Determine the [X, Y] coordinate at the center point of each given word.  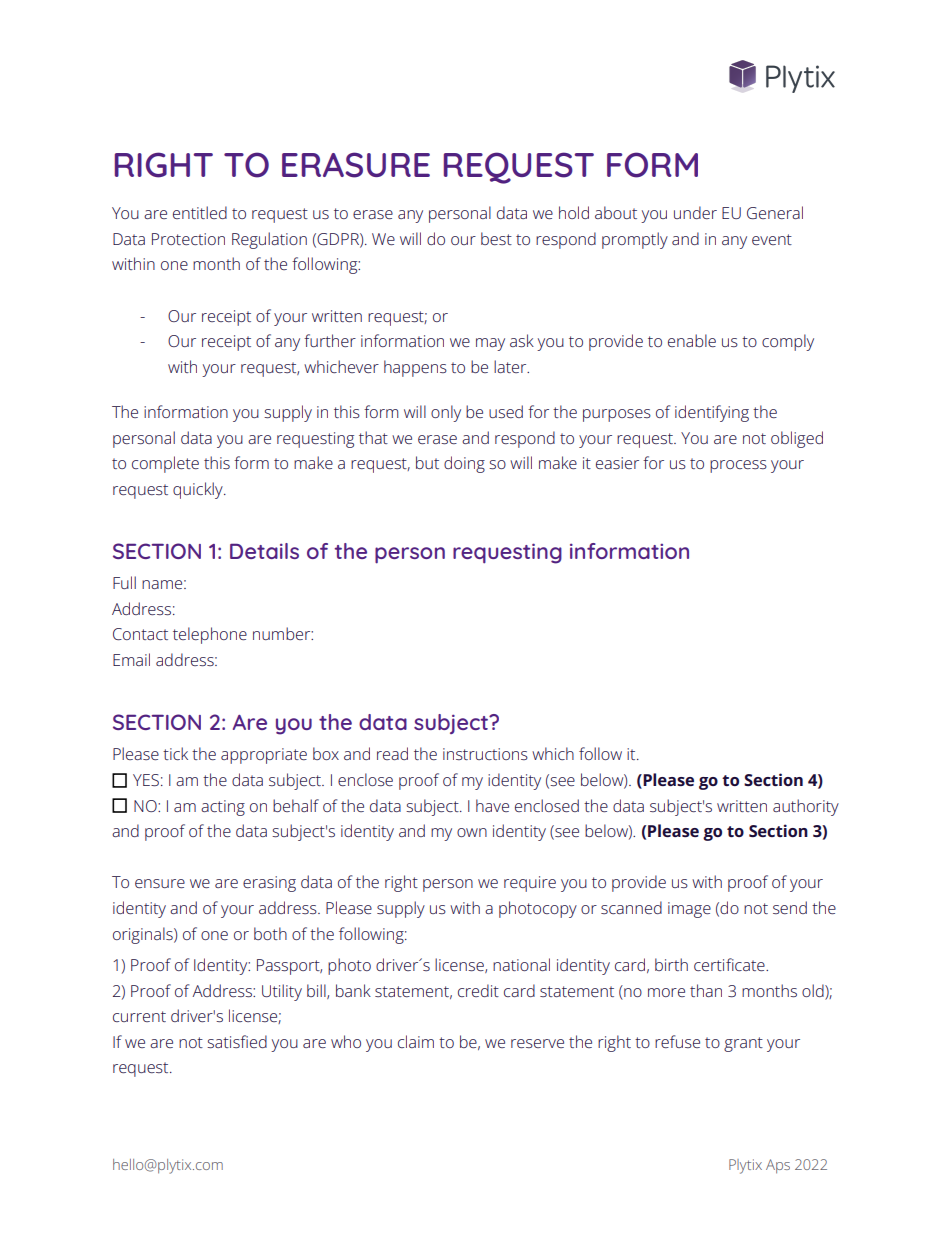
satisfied [237, 1041]
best [496, 238]
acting [223, 808]
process [738, 466]
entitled [200, 212]
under [695, 212]
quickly [199, 490]
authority [806, 807]
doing [464, 464]
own [472, 832]
